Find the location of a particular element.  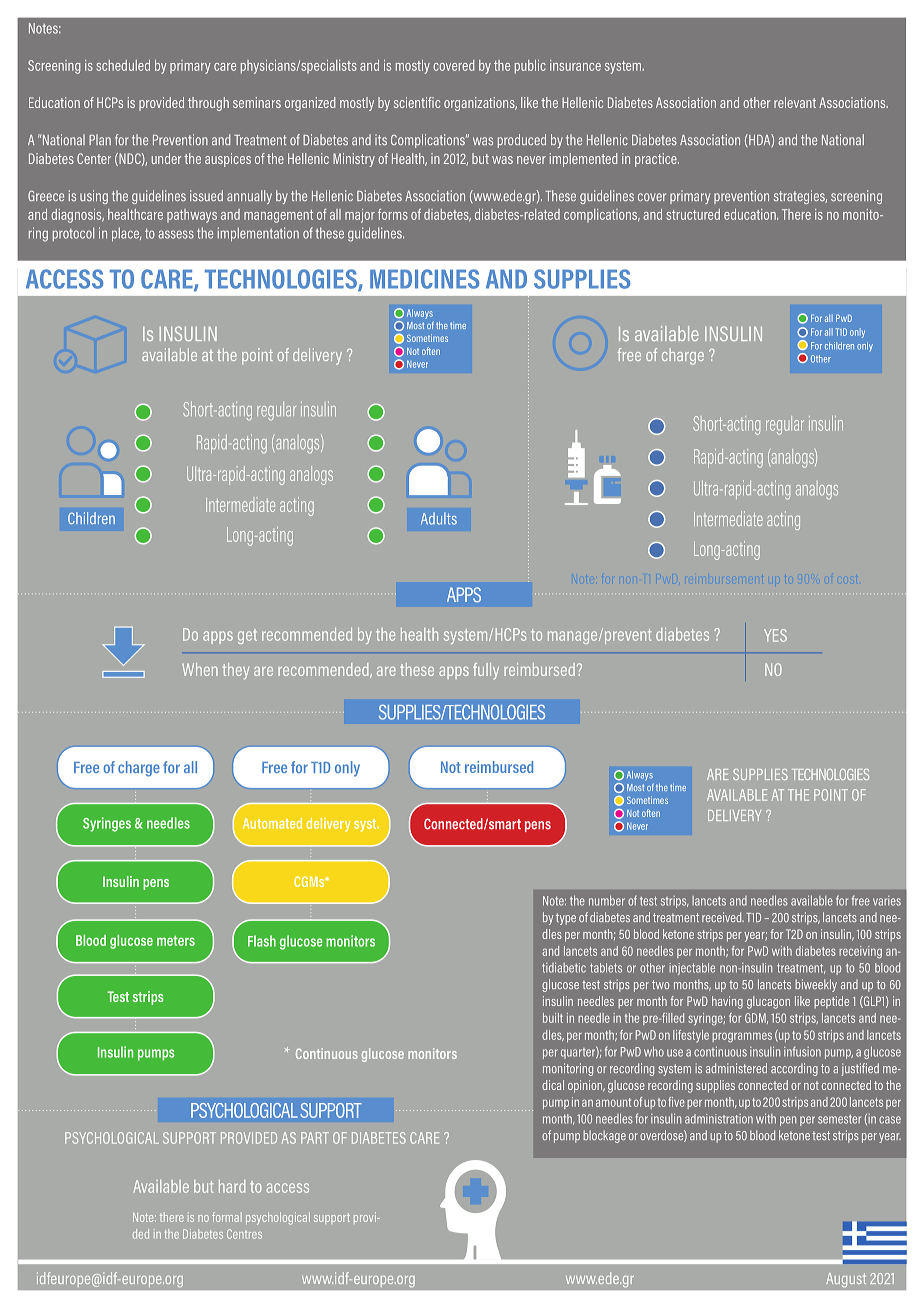

relevant is located at coordinates (795, 102).
